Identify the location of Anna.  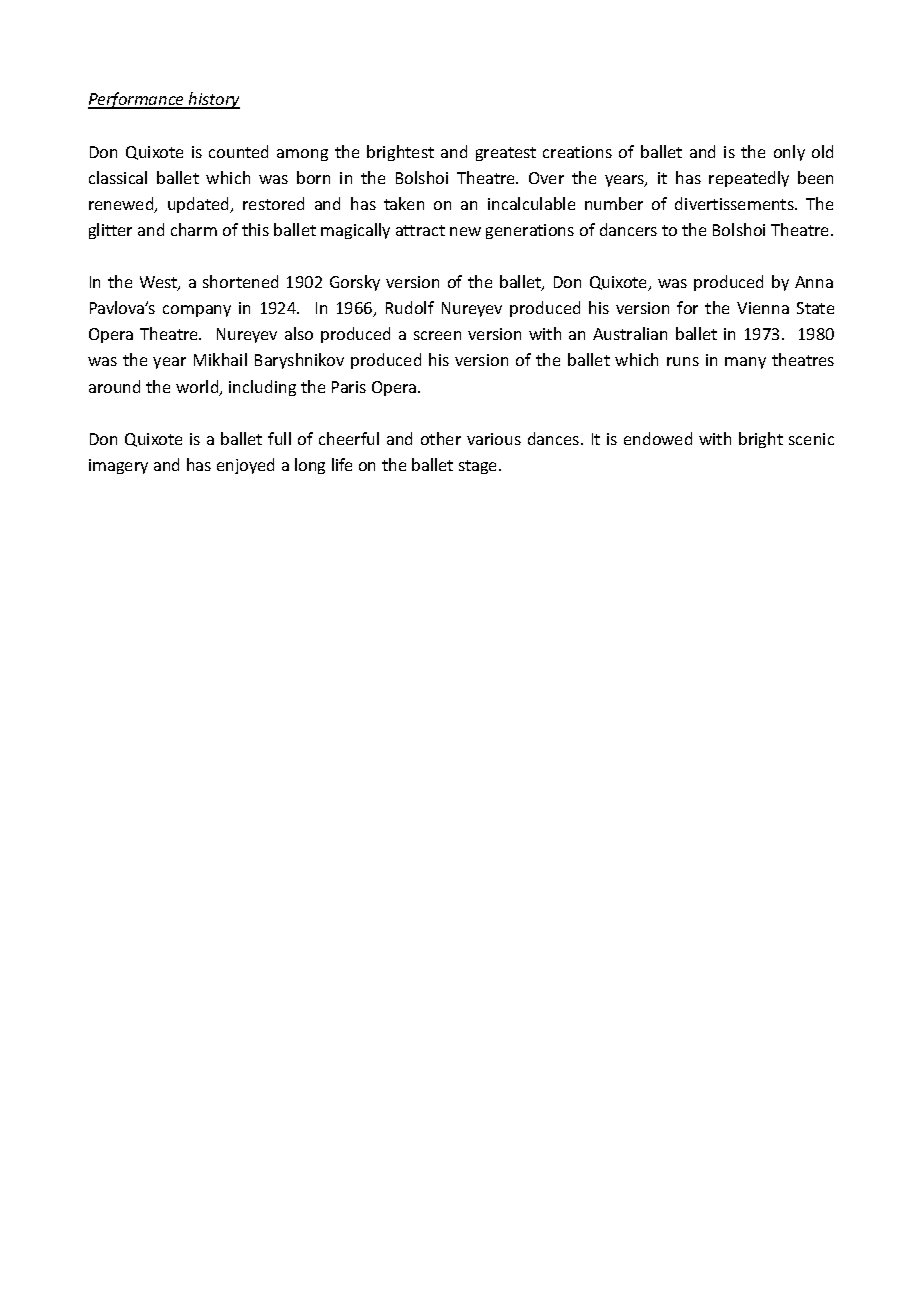
(814, 282).
